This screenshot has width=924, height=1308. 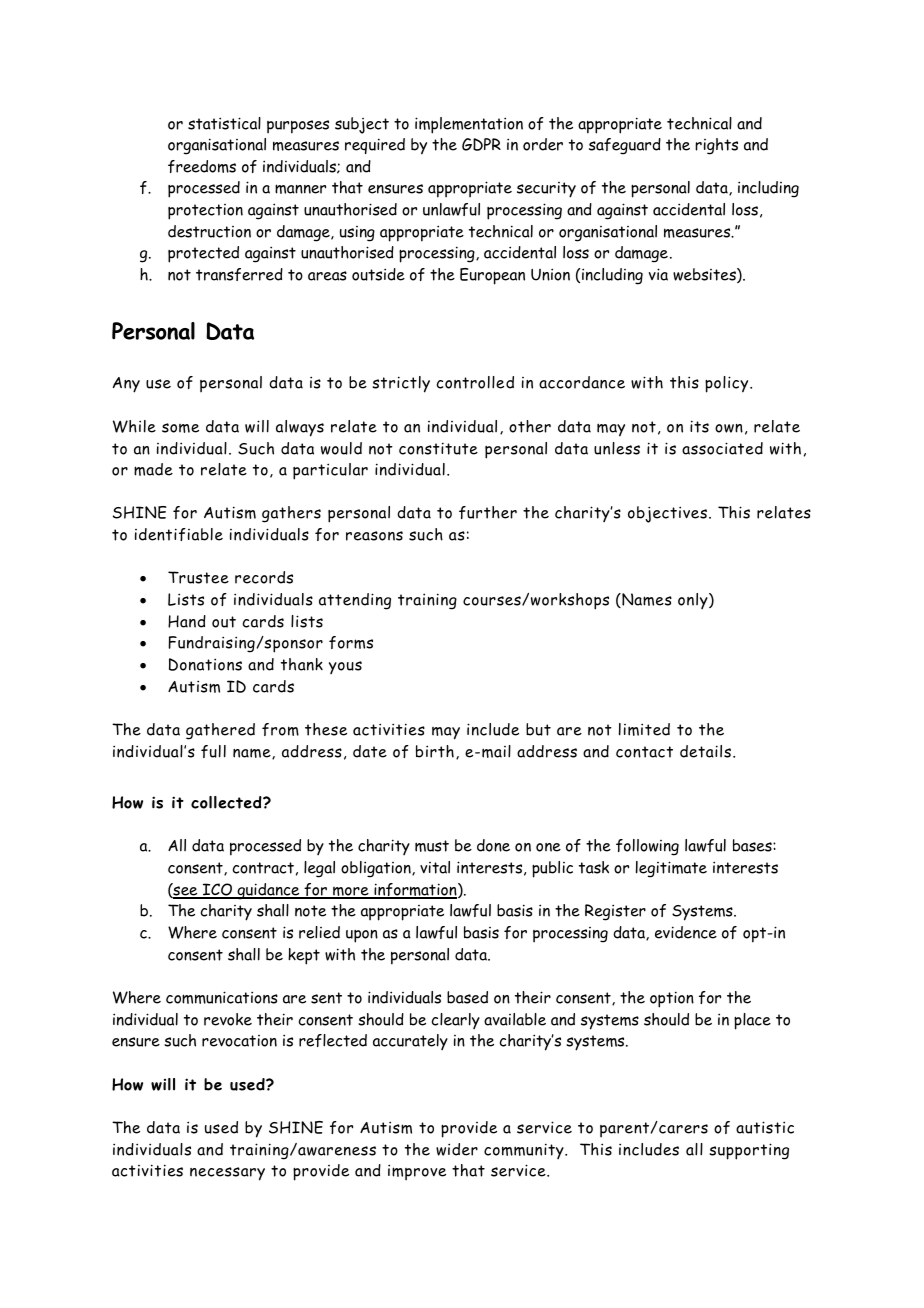 What do you see at coordinates (667, 514) in the screenshot?
I see `objectives` at bounding box center [667, 514].
